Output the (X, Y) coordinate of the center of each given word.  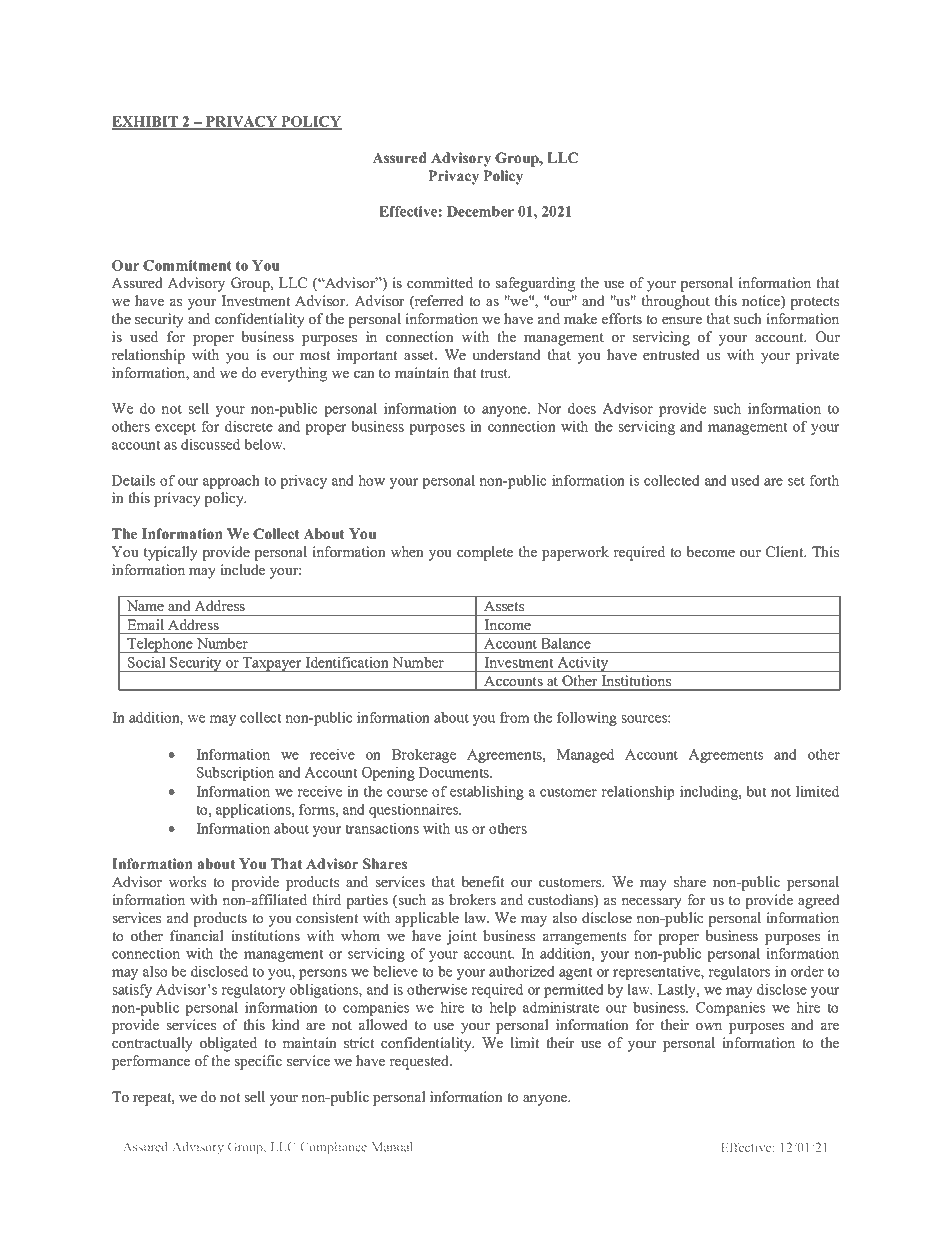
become (710, 551)
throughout (676, 302)
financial (197, 935)
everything (294, 374)
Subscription (235, 773)
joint (462, 937)
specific (258, 1062)
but (756, 791)
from (515, 717)
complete (485, 553)
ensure (682, 320)
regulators (739, 972)
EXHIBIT (146, 122)
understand (506, 354)
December (480, 211)
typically (171, 553)
